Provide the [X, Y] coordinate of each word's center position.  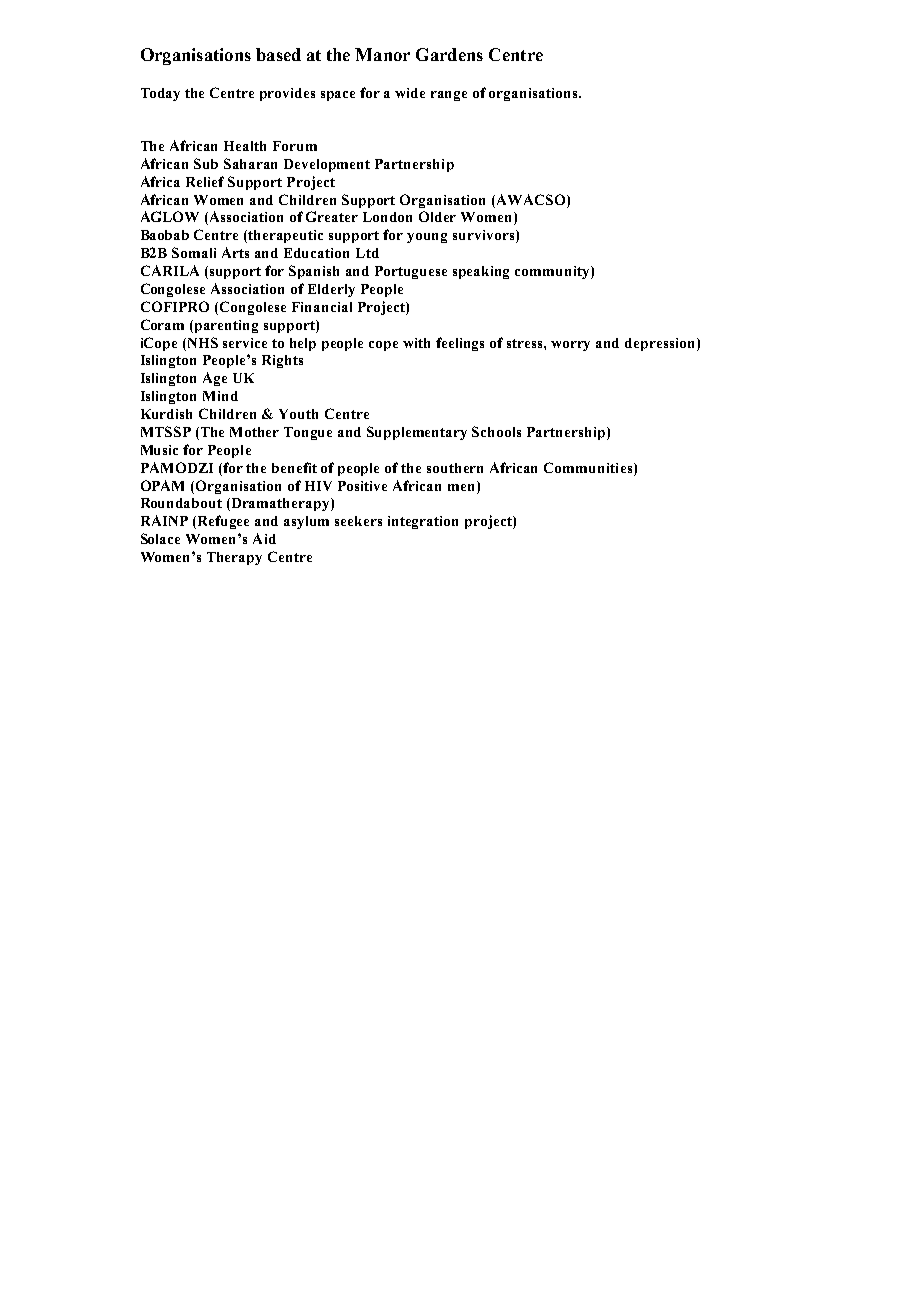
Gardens [449, 54]
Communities [589, 467]
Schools [496, 431]
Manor [382, 54]
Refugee [223, 522]
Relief [205, 181]
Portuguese [411, 272]
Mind [220, 396]
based [278, 54]
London [387, 217]
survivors [483, 235]
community [553, 272]
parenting [226, 326]
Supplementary [417, 433]
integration [423, 522]
